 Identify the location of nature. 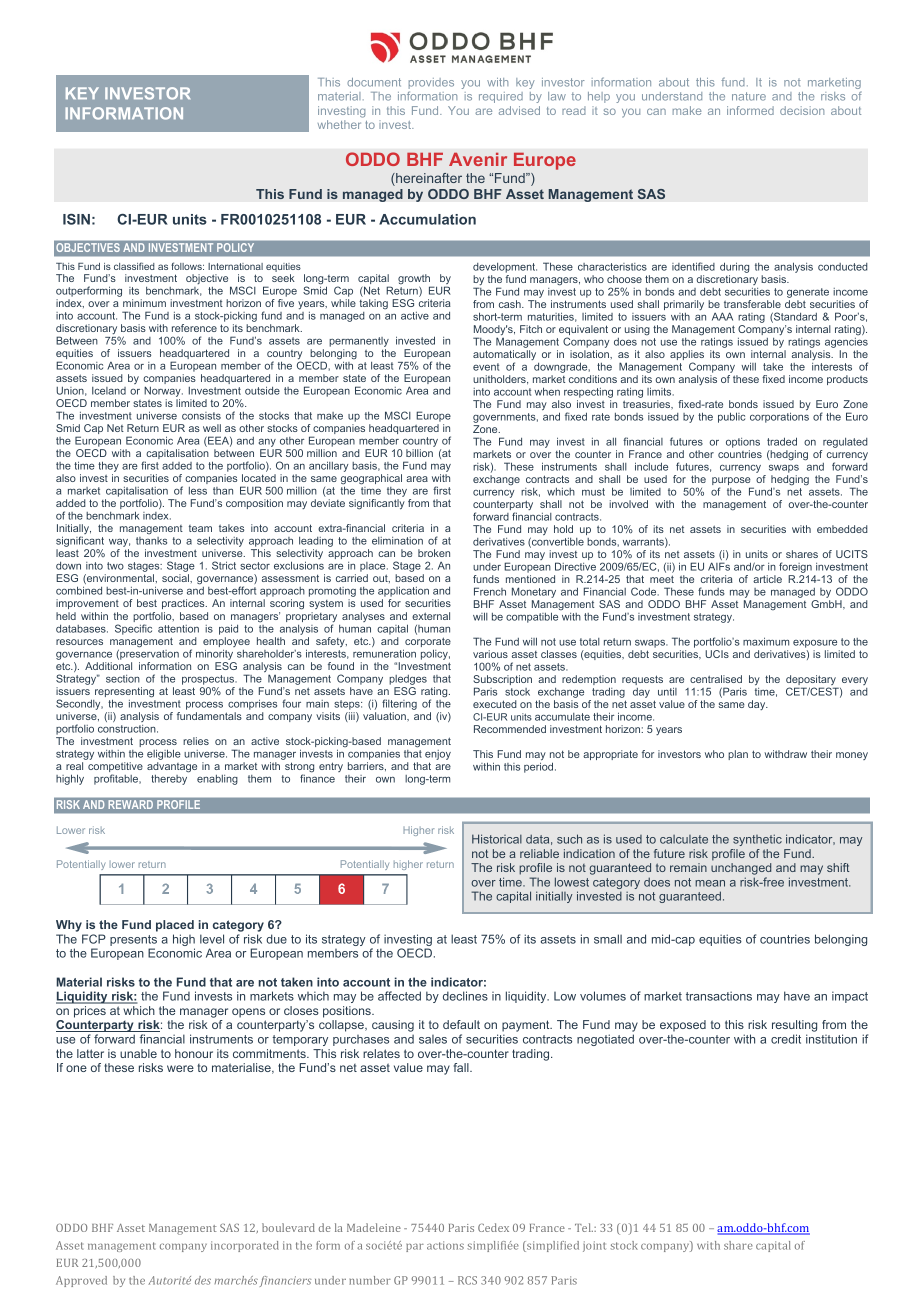
(749, 96).
